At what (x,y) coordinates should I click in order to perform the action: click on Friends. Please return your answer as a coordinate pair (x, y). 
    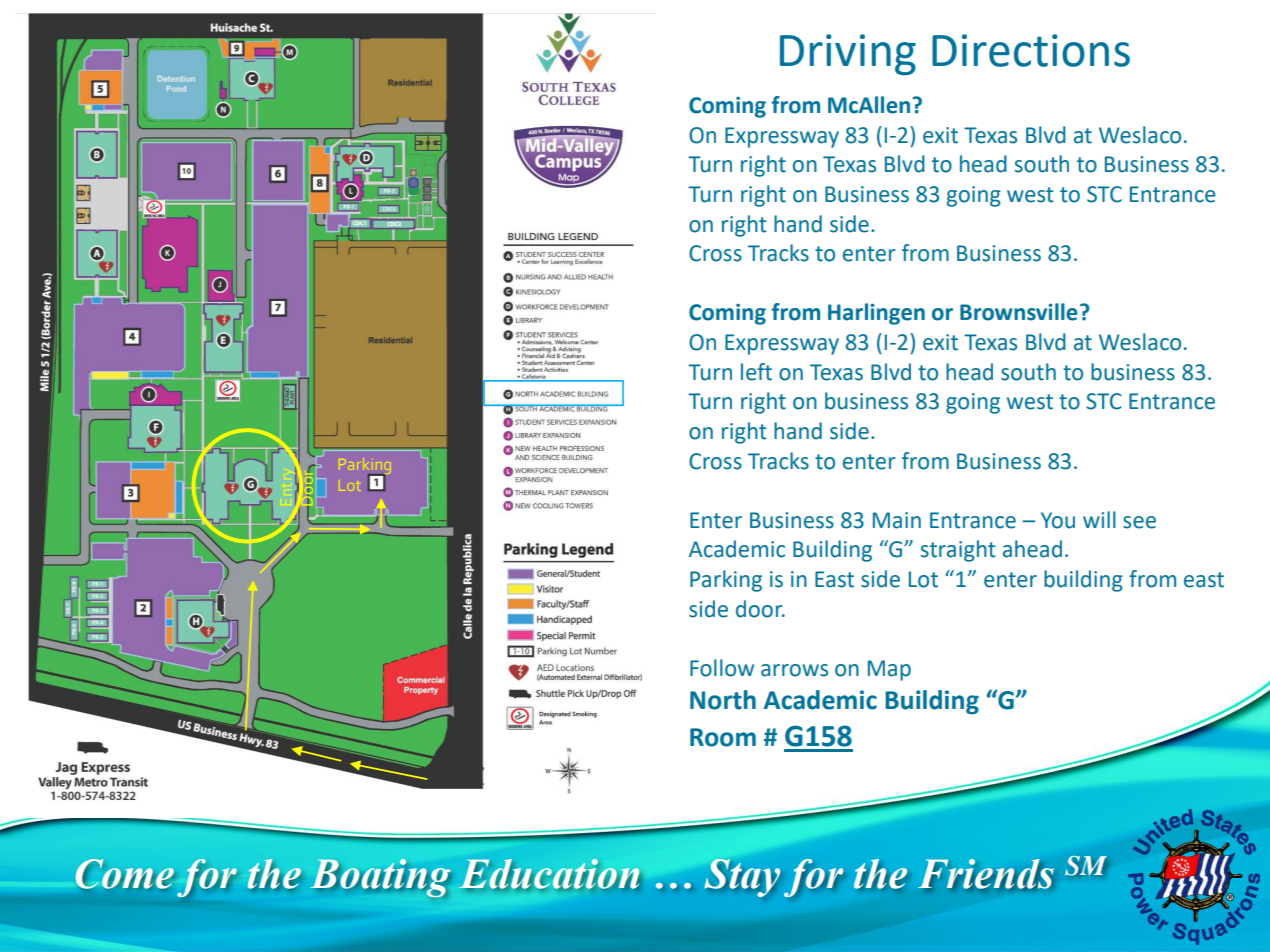
    Looking at the image, I should click on (986, 874).
